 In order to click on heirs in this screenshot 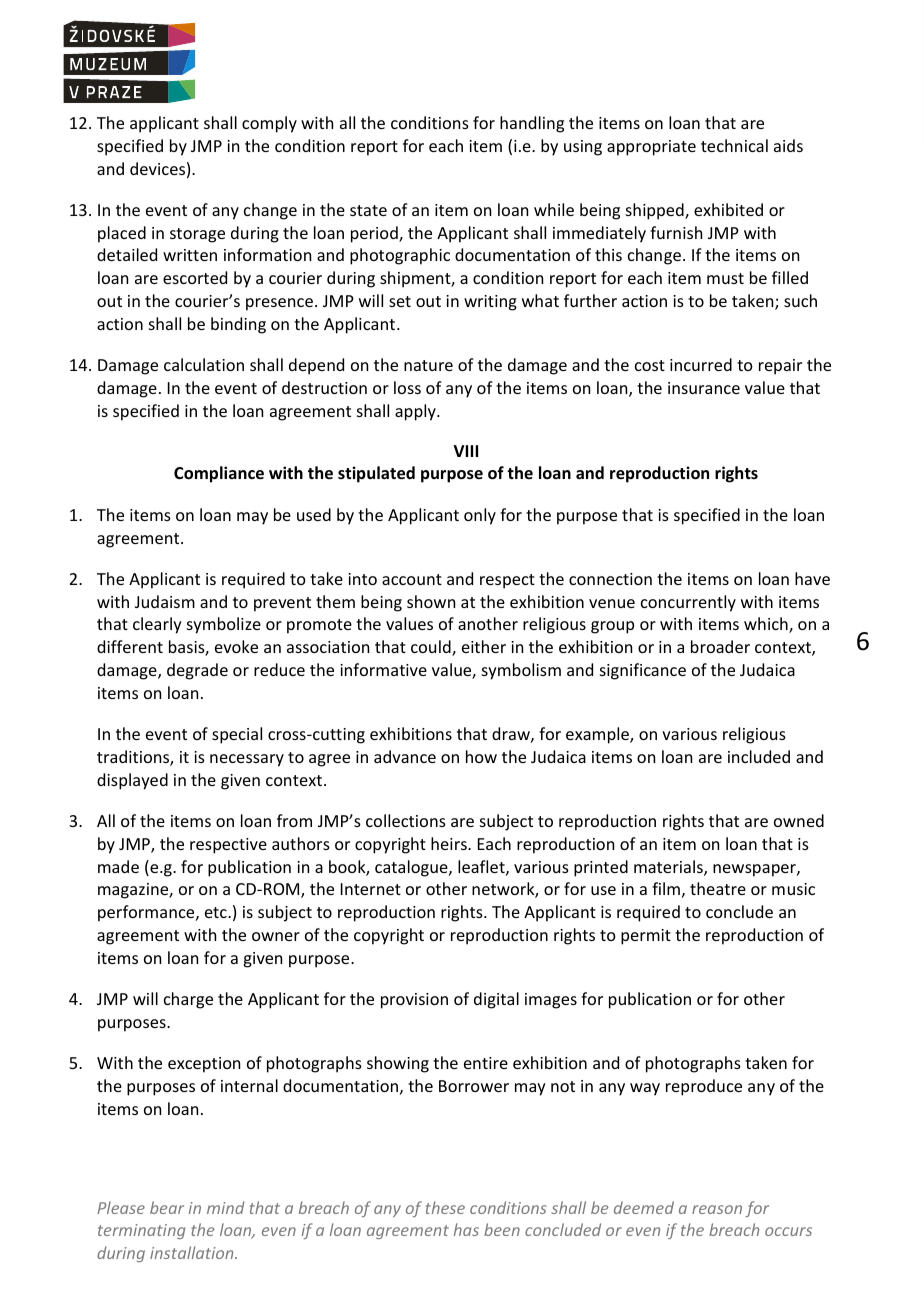, I will do `click(450, 843)`.
